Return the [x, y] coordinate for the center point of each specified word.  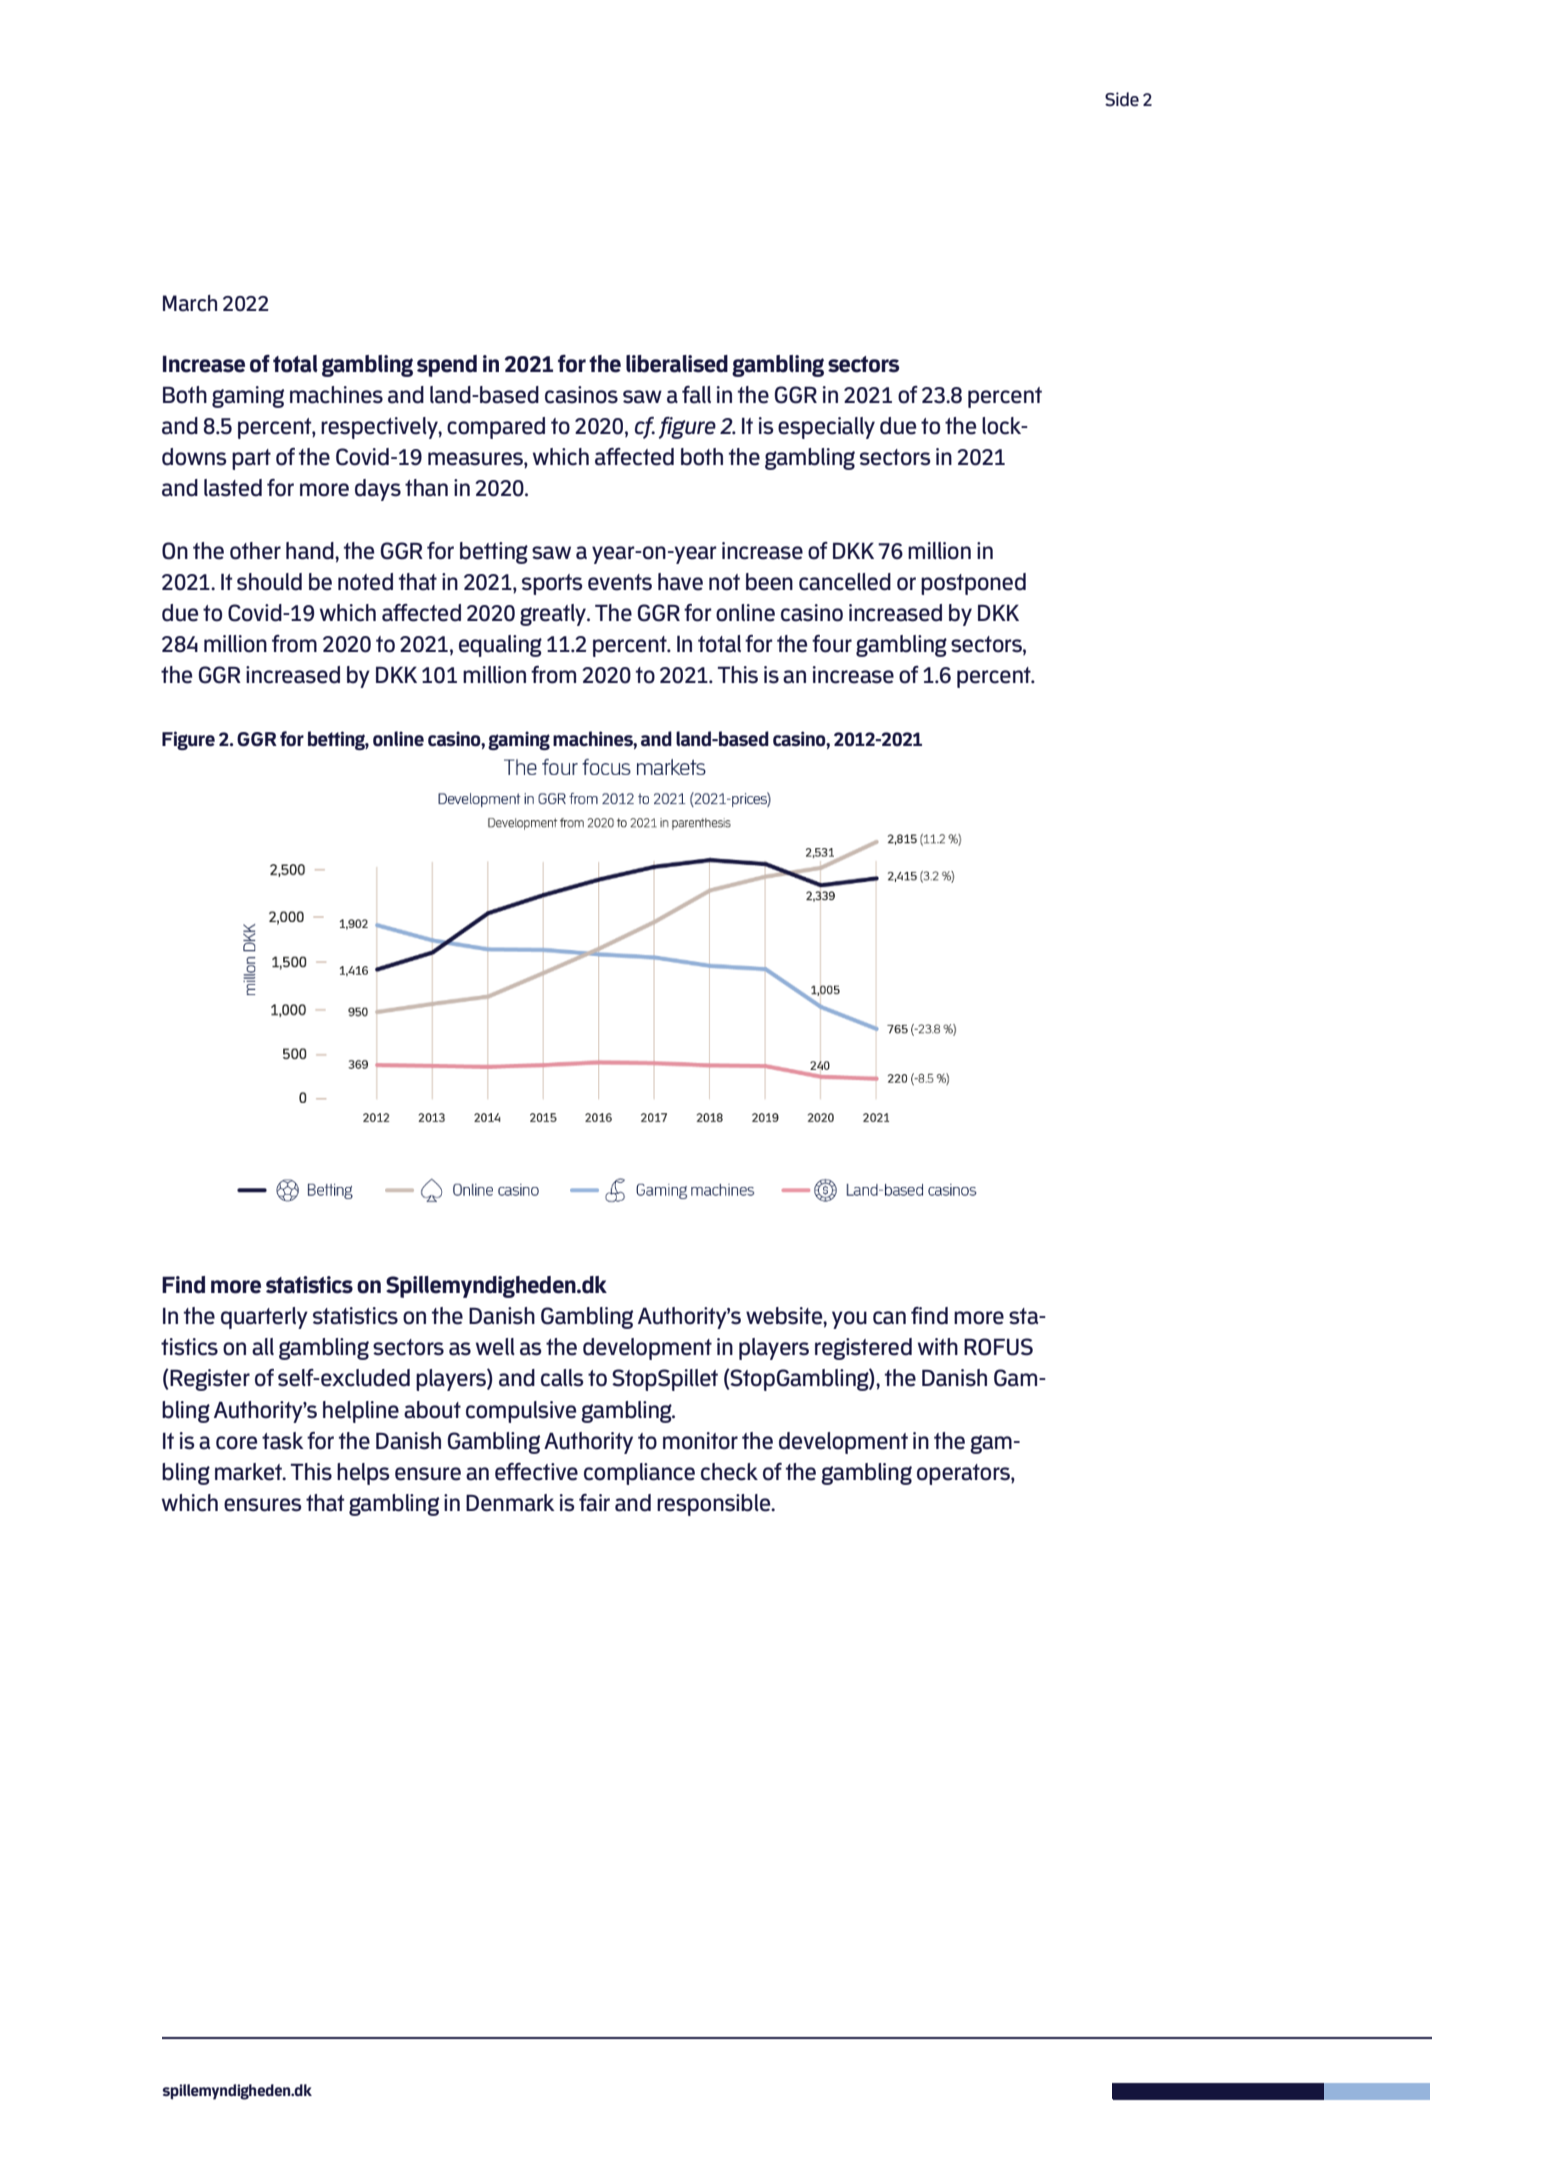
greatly [554, 615]
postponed [973, 584]
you [849, 1320]
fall [696, 395]
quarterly [264, 1318]
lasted [233, 488]
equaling [500, 646]
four [832, 644]
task [283, 1441]
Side [1122, 99]
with [938, 1346]
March [190, 303]
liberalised [677, 364]
